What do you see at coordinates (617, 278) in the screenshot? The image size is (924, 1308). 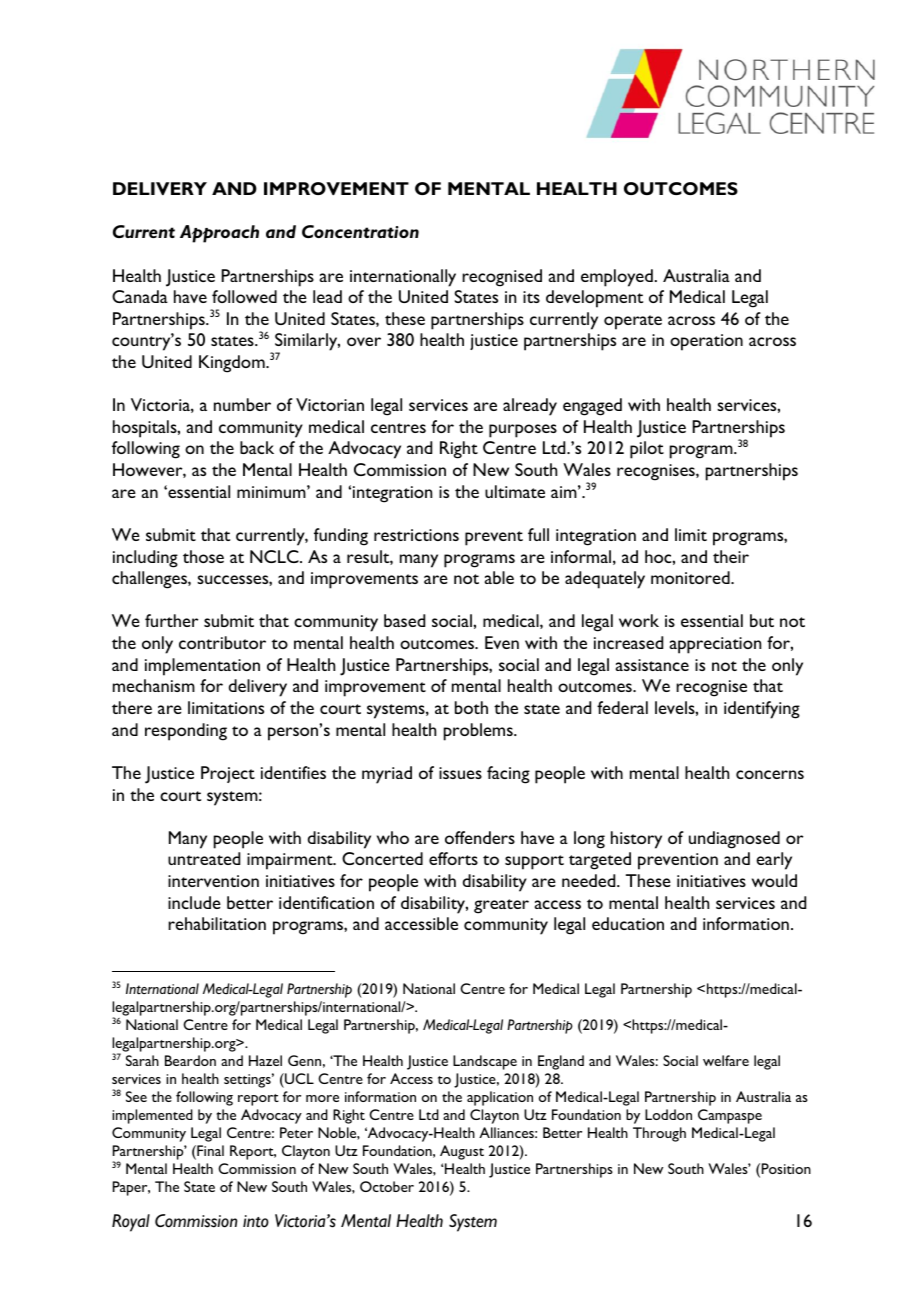 I see `employed` at bounding box center [617, 278].
